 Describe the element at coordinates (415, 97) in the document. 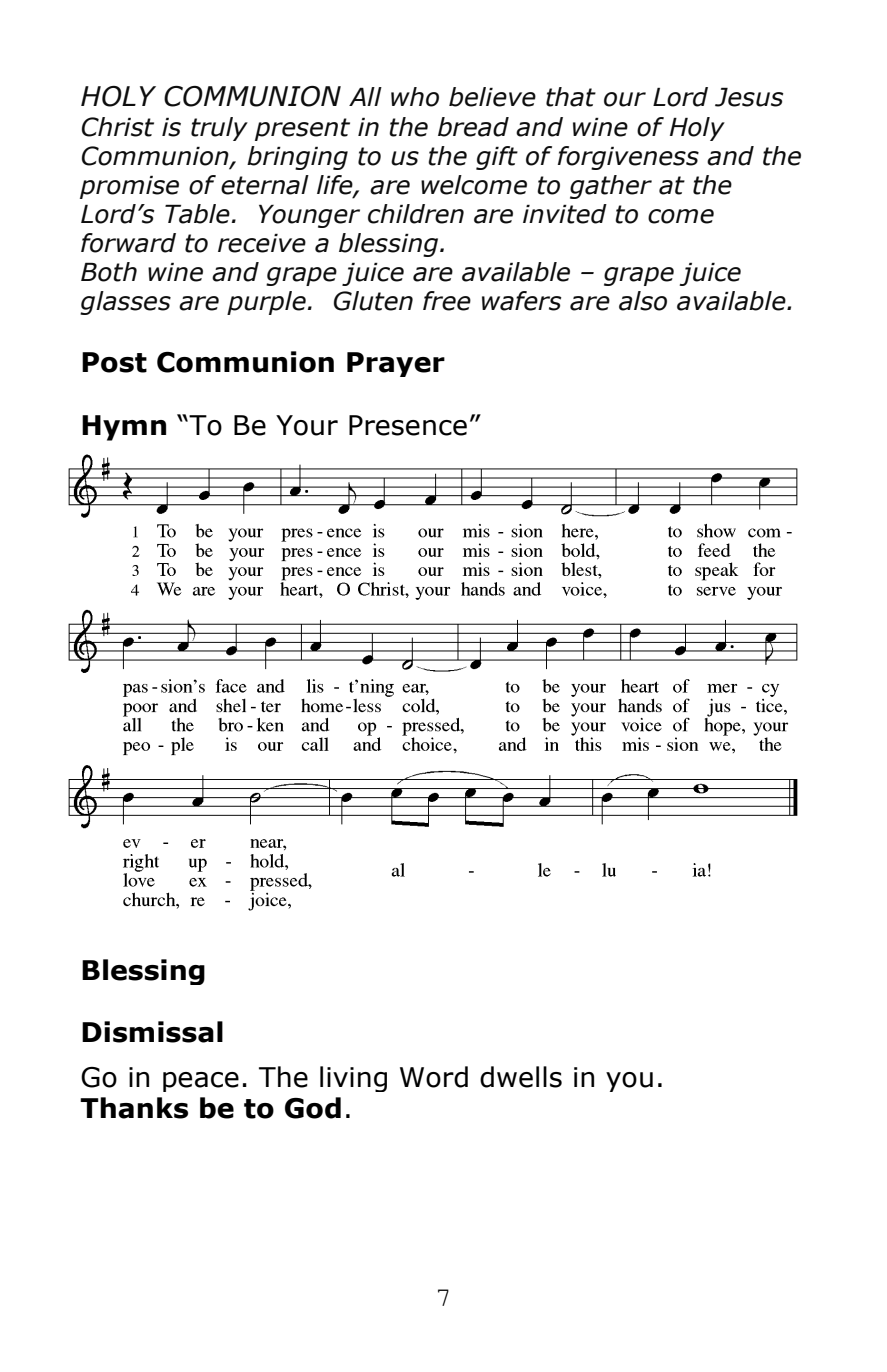

I see `who` at that location.
